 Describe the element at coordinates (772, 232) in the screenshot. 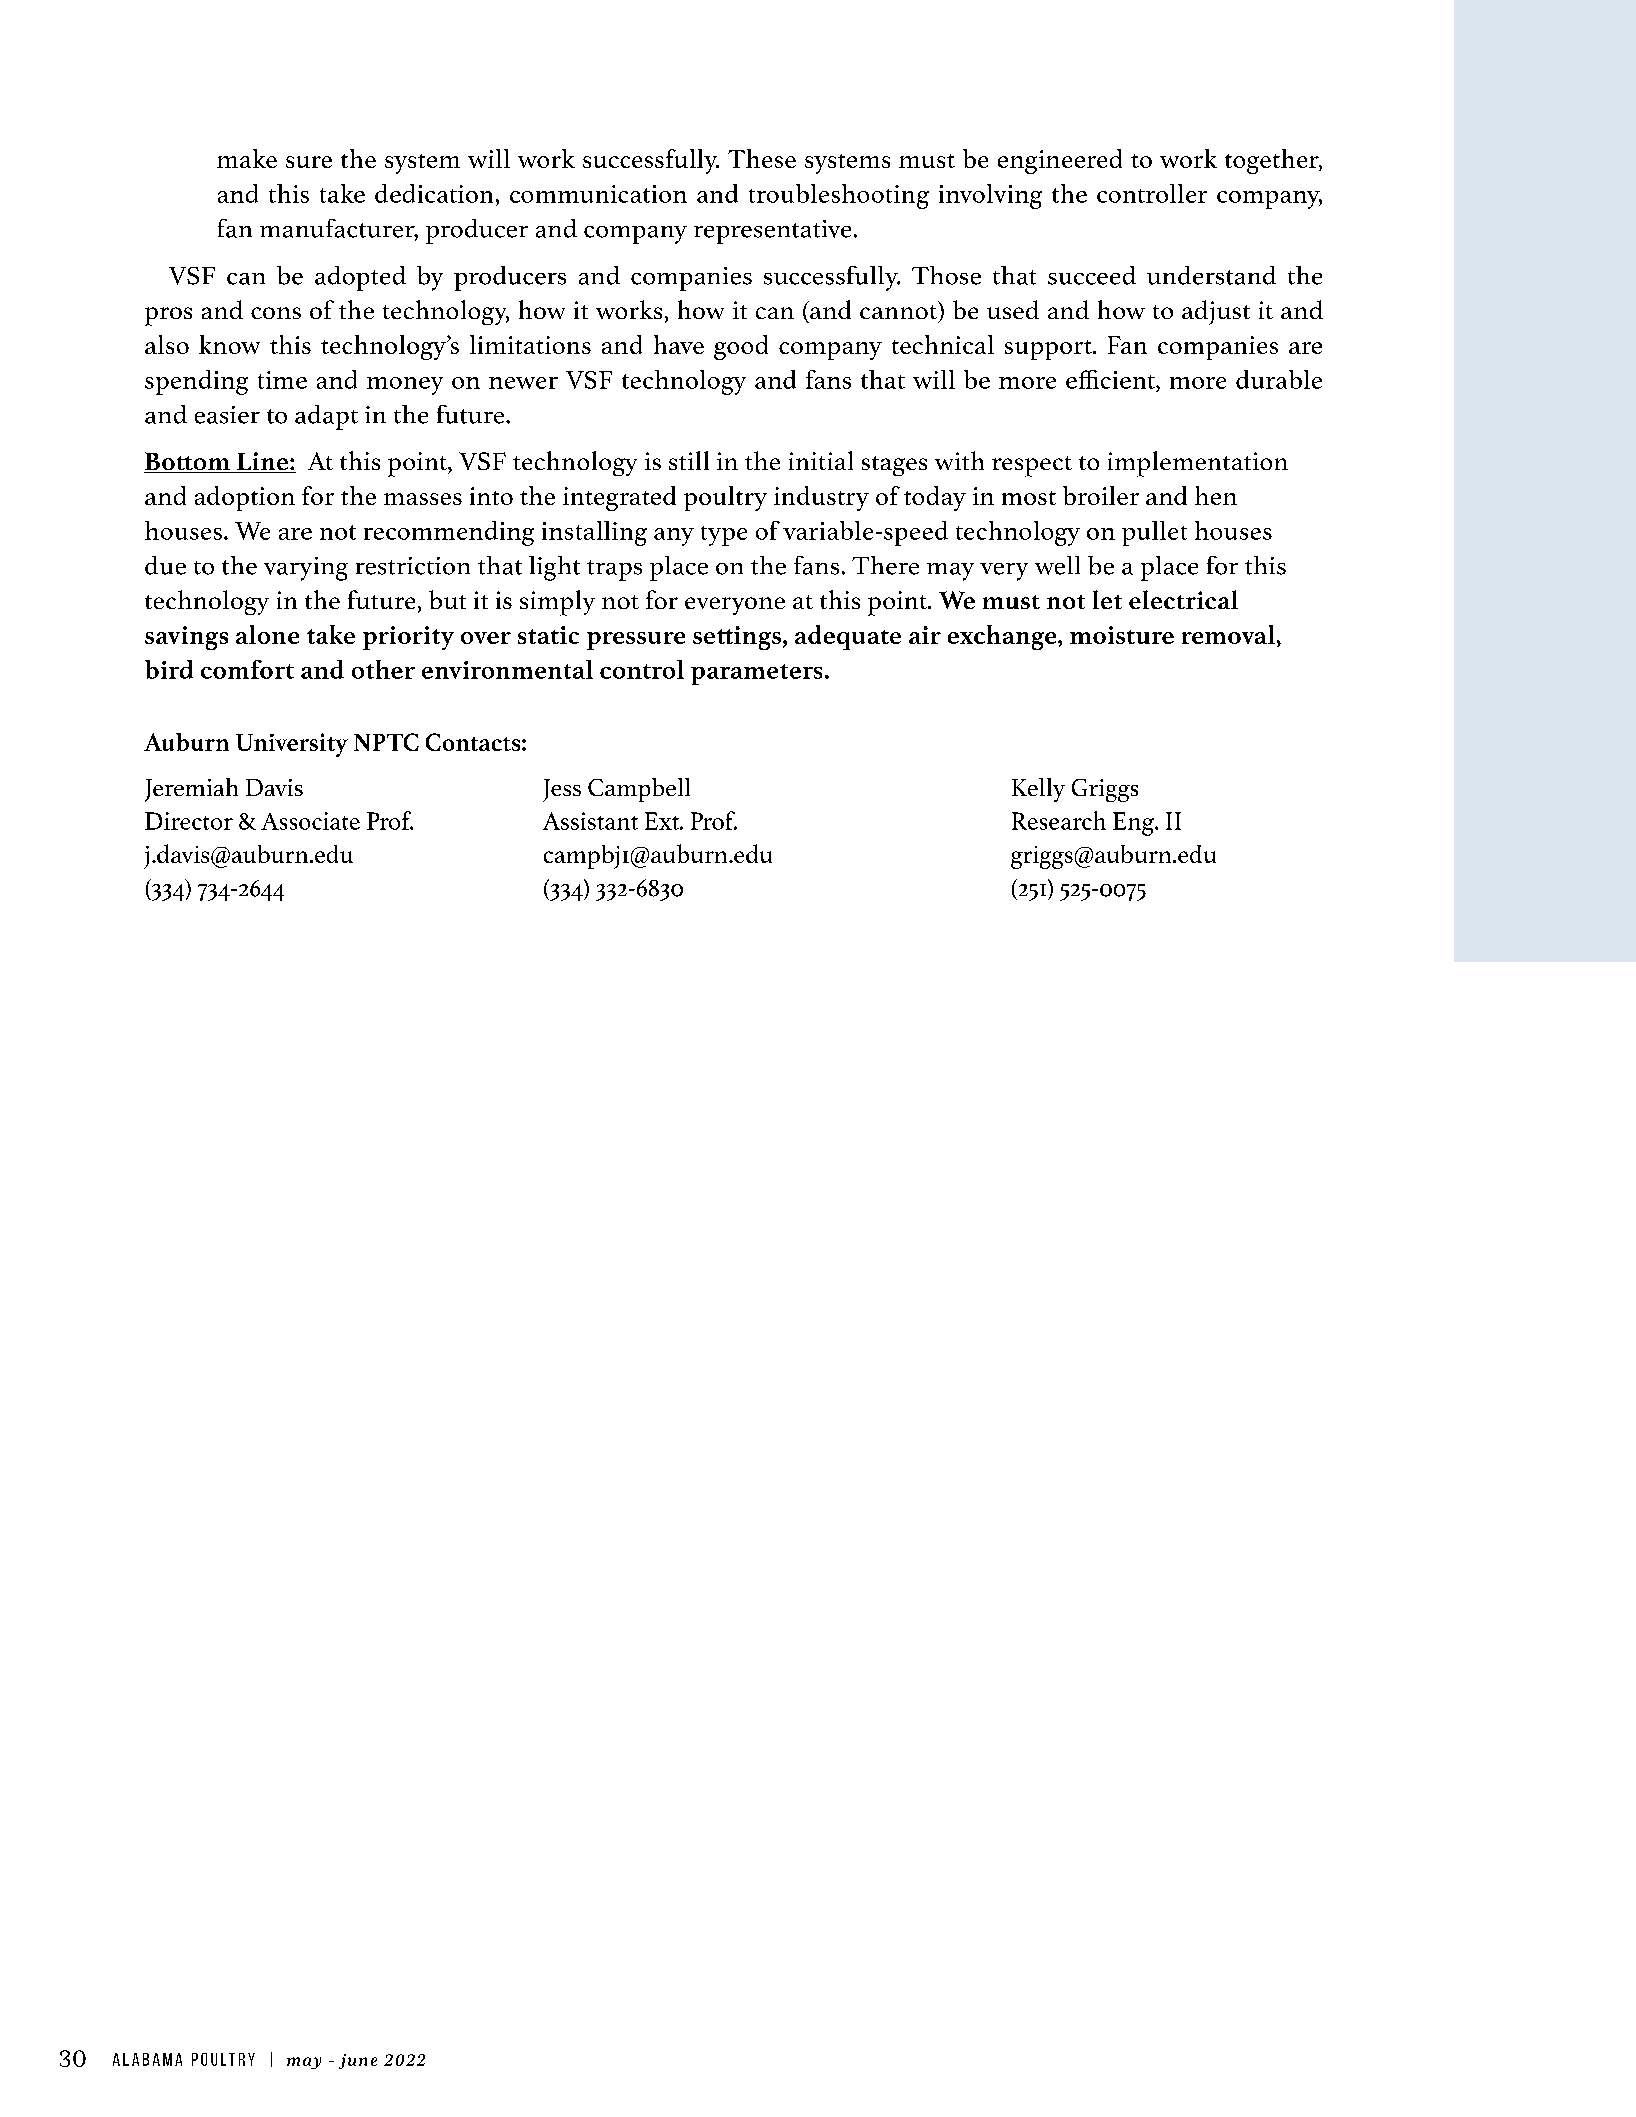

I see `representative` at that location.
